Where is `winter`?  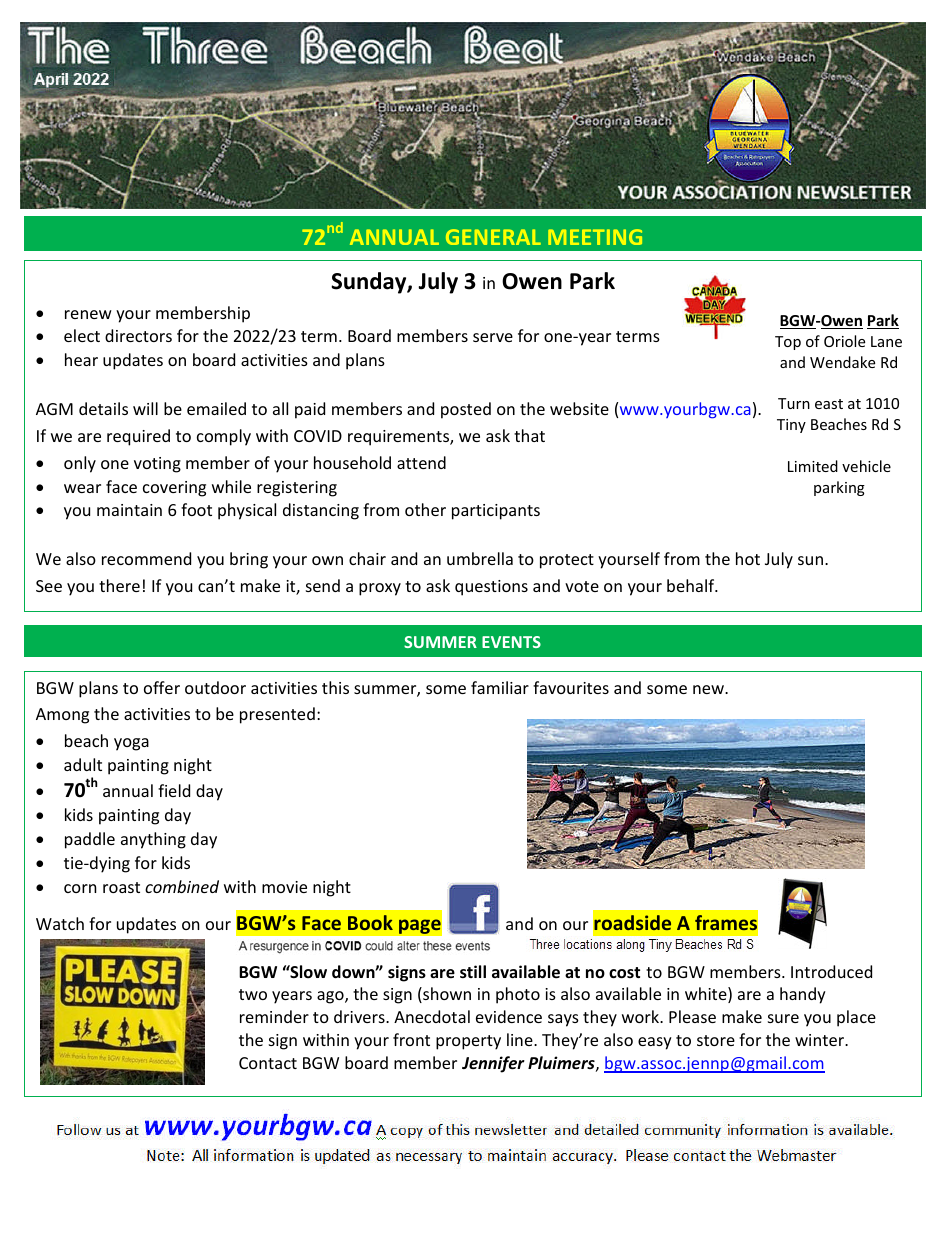 winter is located at coordinates (821, 1040).
